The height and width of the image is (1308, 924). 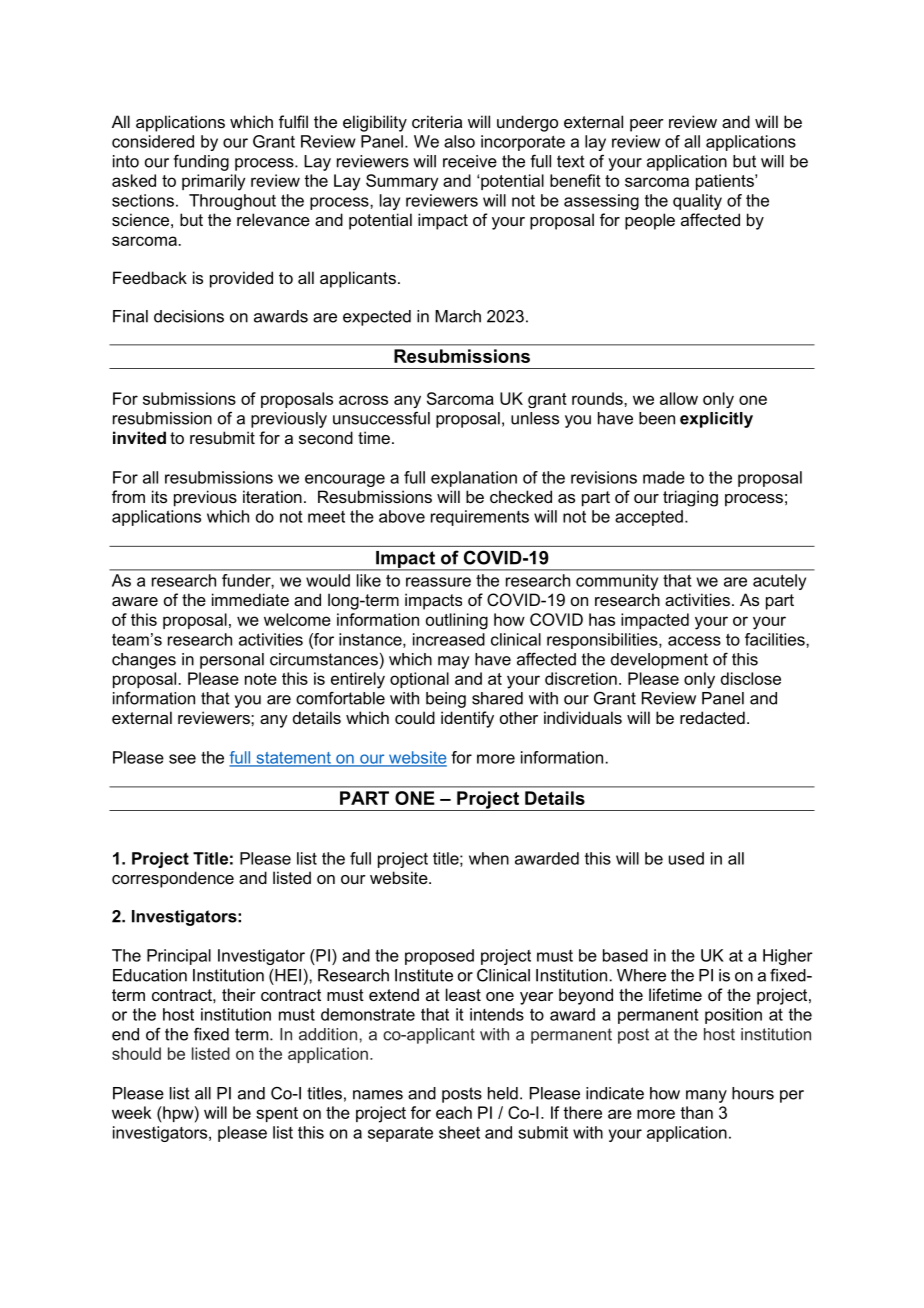 I want to click on redacted, so click(x=712, y=717).
